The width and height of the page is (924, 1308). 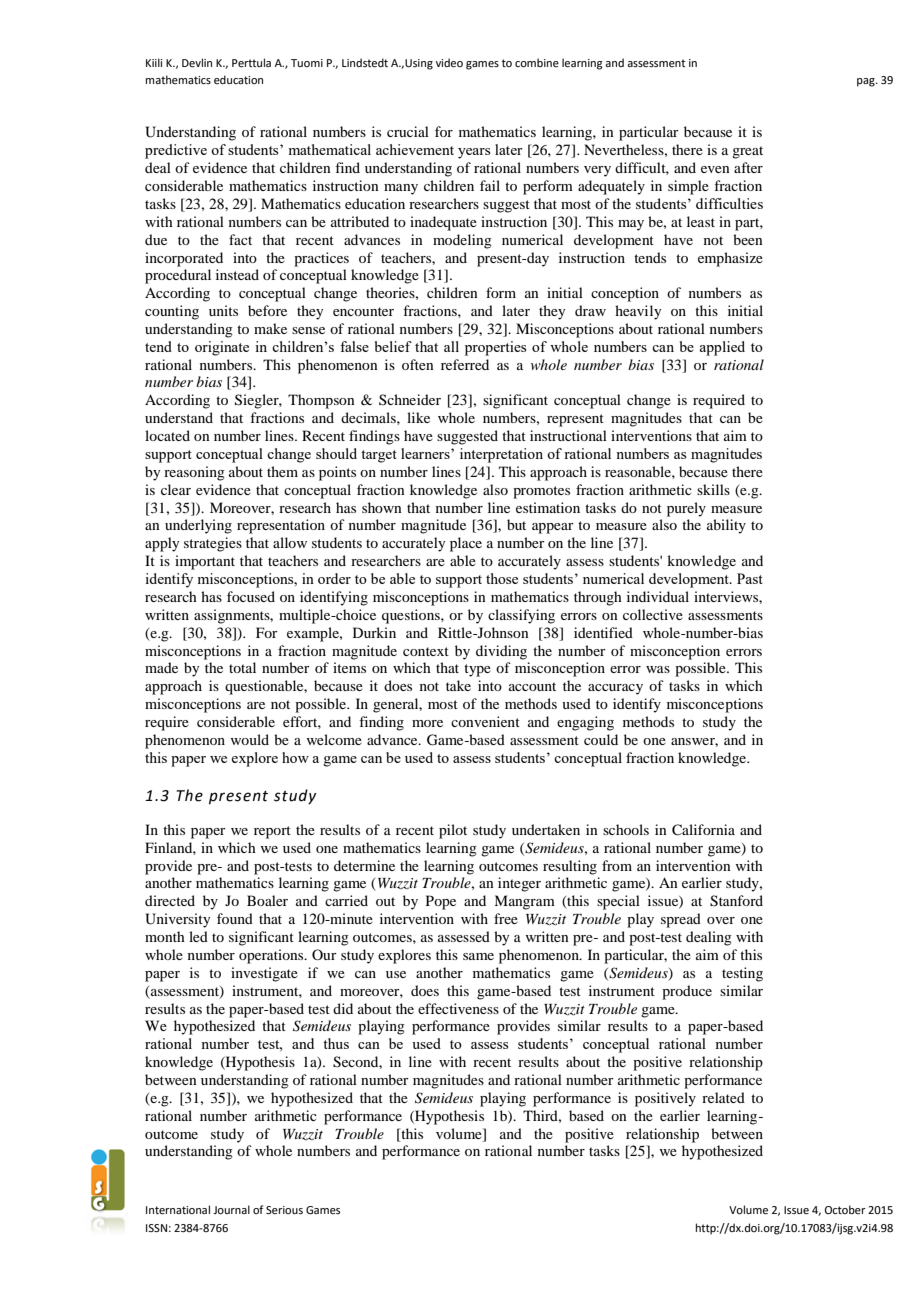 What do you see at coordinates (750, 578) in the page?
I see `Past` at bounding box center [750, 578].
